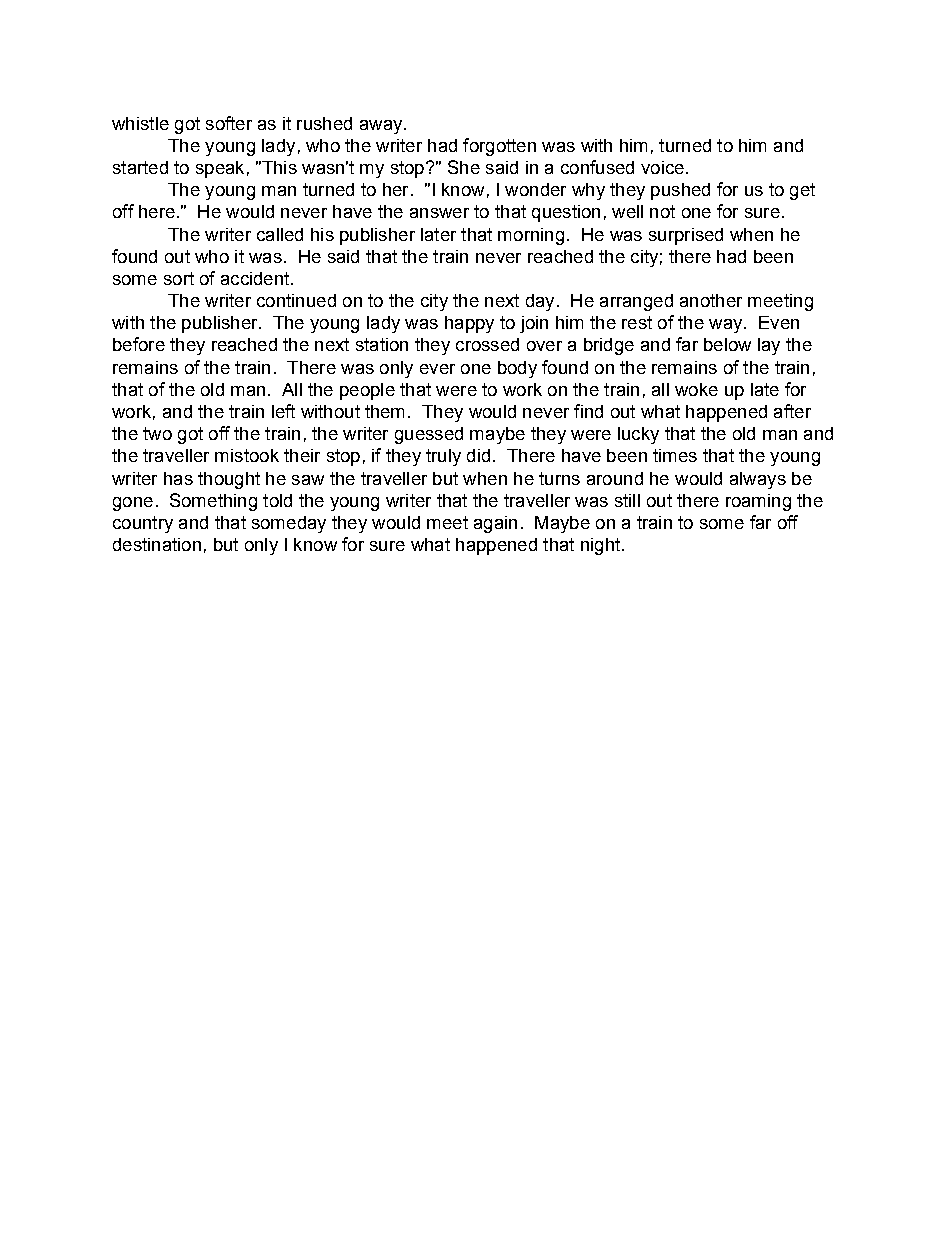 This screenshot has height=1233, width=952. I want to click on morning, so click(531, 236).
